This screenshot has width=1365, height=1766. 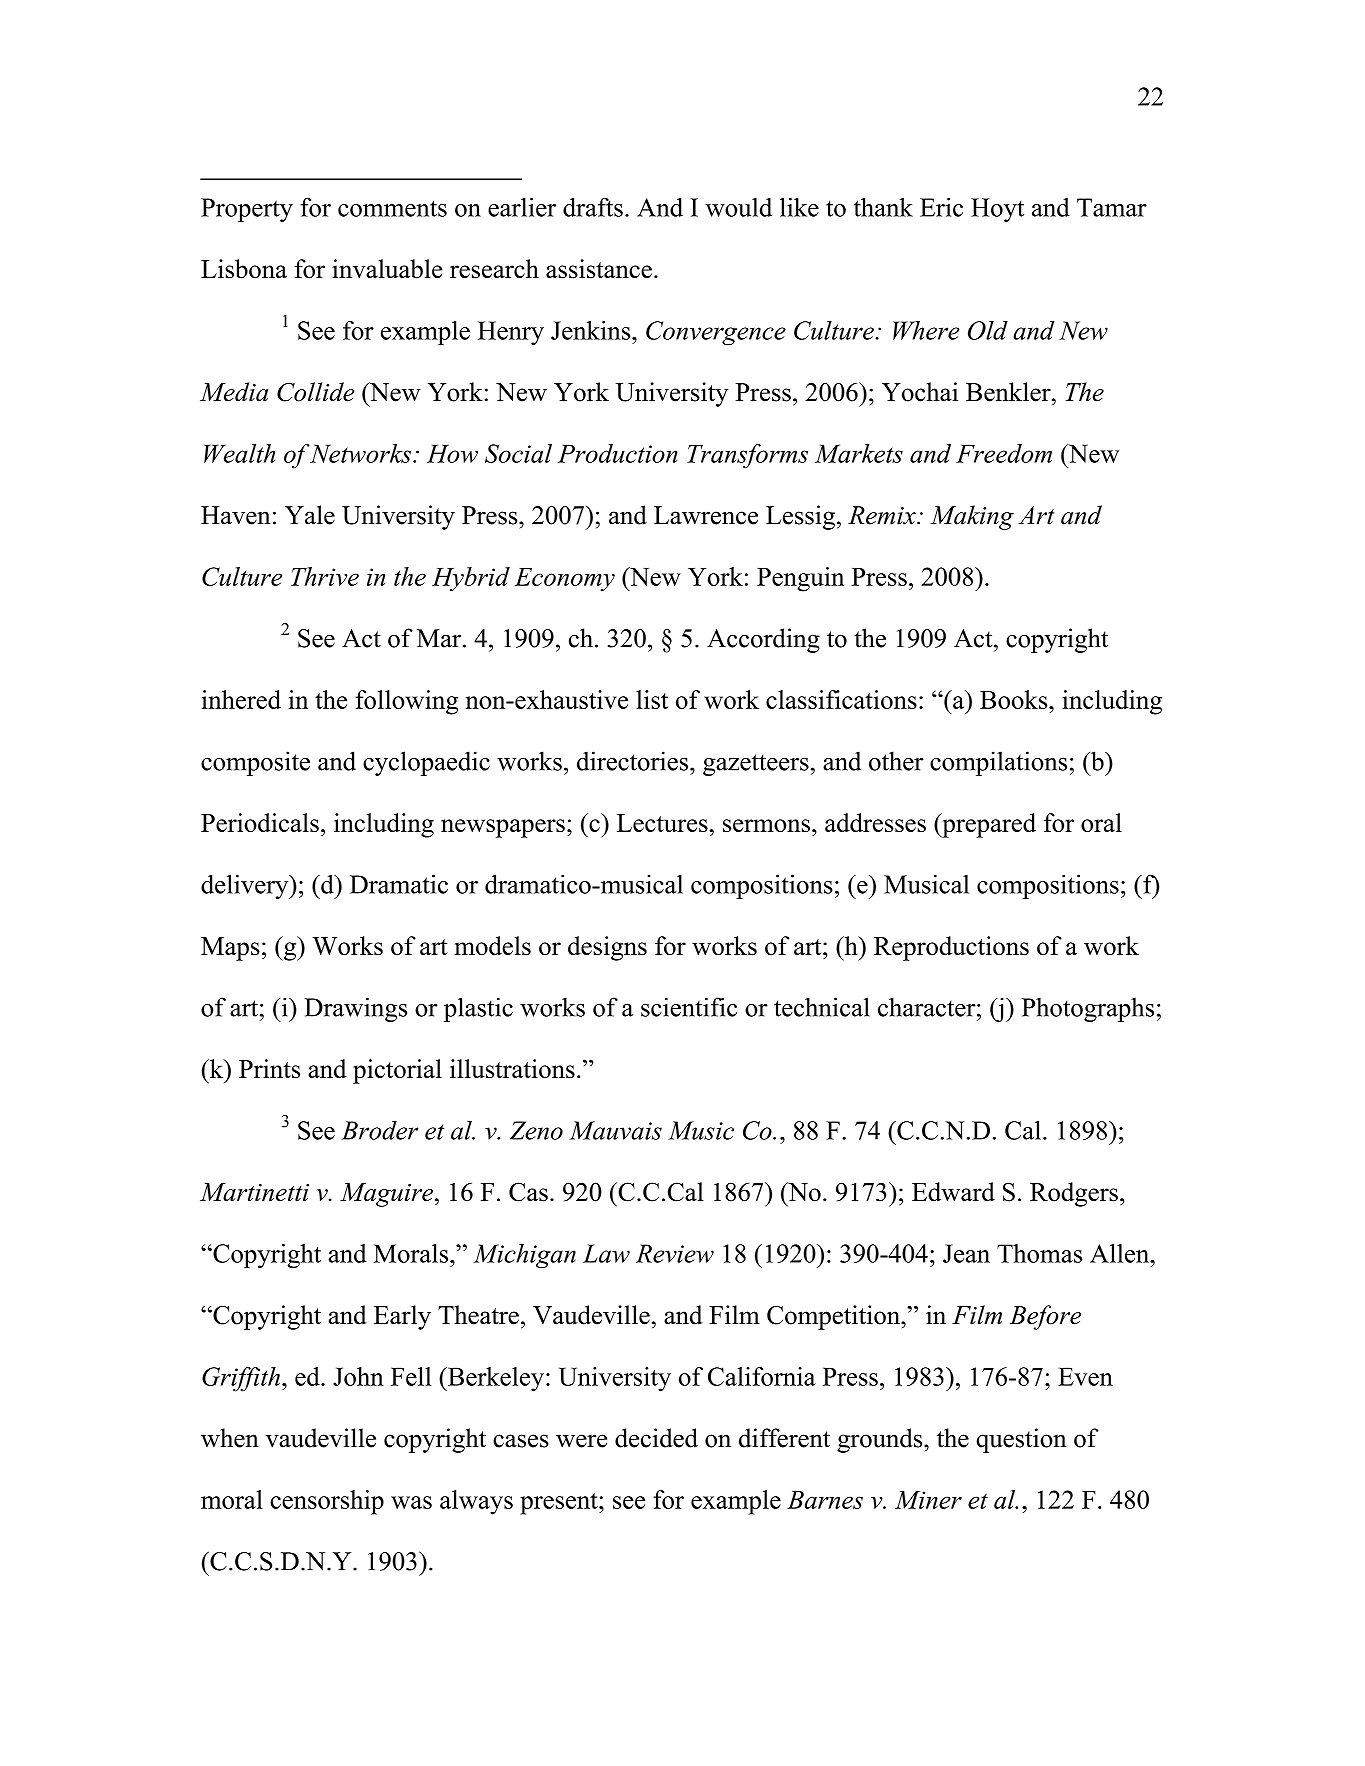 What do you see at coordinates (997, 210) in the screenshot?
I see `Hoyt` at bounding box center [997, 210].
